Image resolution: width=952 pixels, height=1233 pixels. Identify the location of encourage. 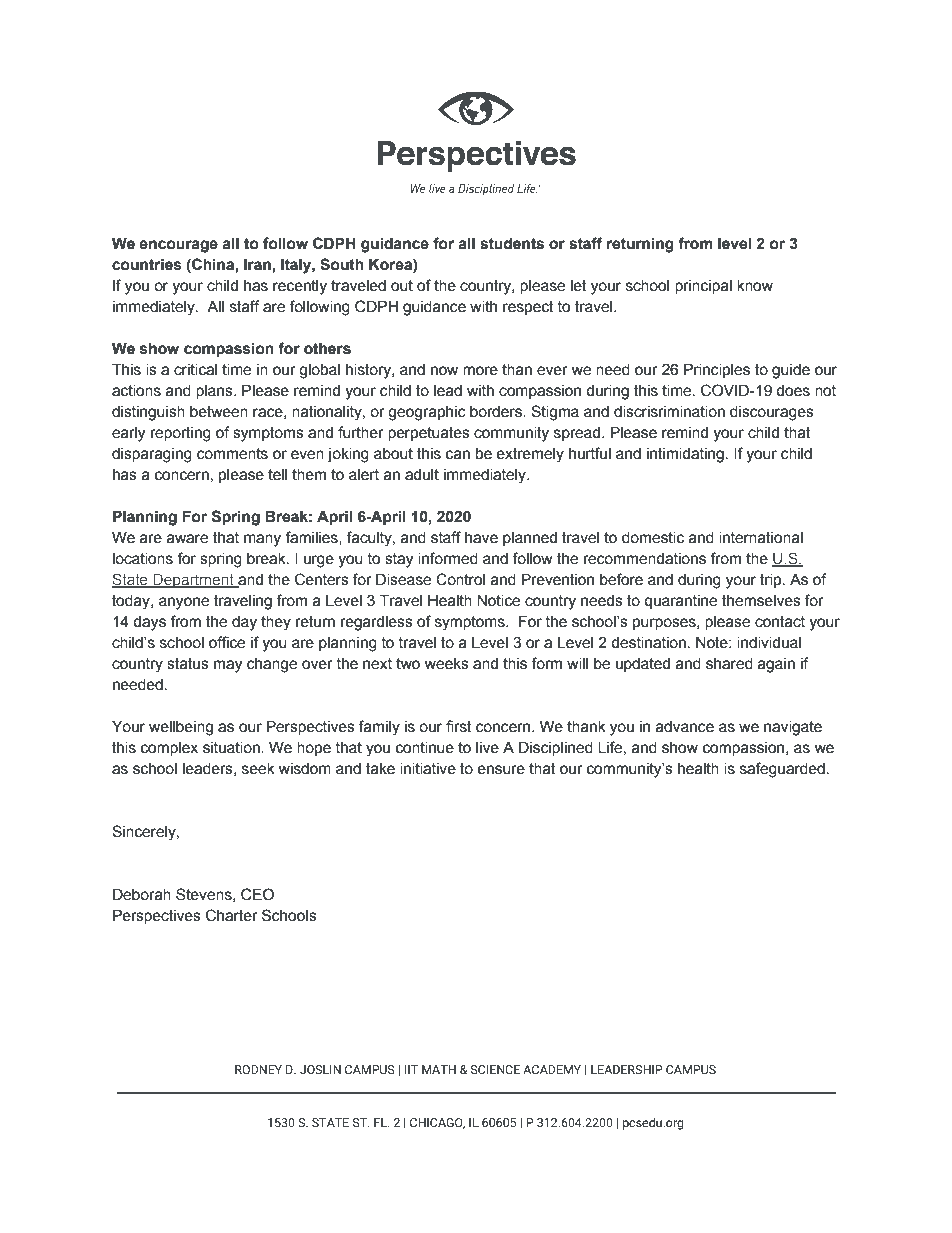
(178, 246).
